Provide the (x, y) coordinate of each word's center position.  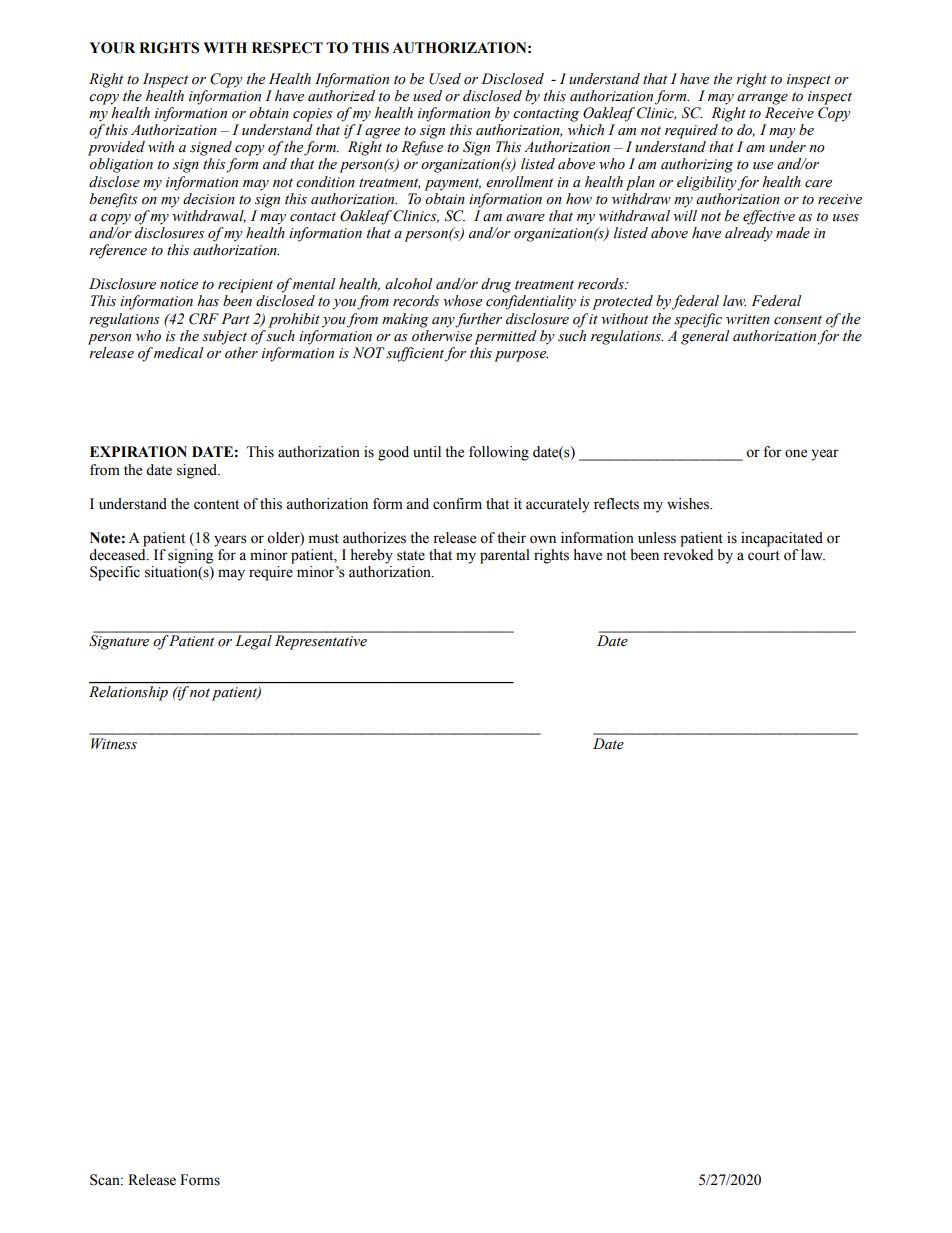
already (749, 234)
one (796, 453)
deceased (118, 555)
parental (505, 556)
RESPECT (287, 48)
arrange (762, 99)
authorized (341, 96)
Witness (114, 744)
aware (525, 218)
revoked (688, 555)
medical (179, 353)
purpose (521, 356)
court (764, 556)
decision (209, 199)
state (411, 556)
